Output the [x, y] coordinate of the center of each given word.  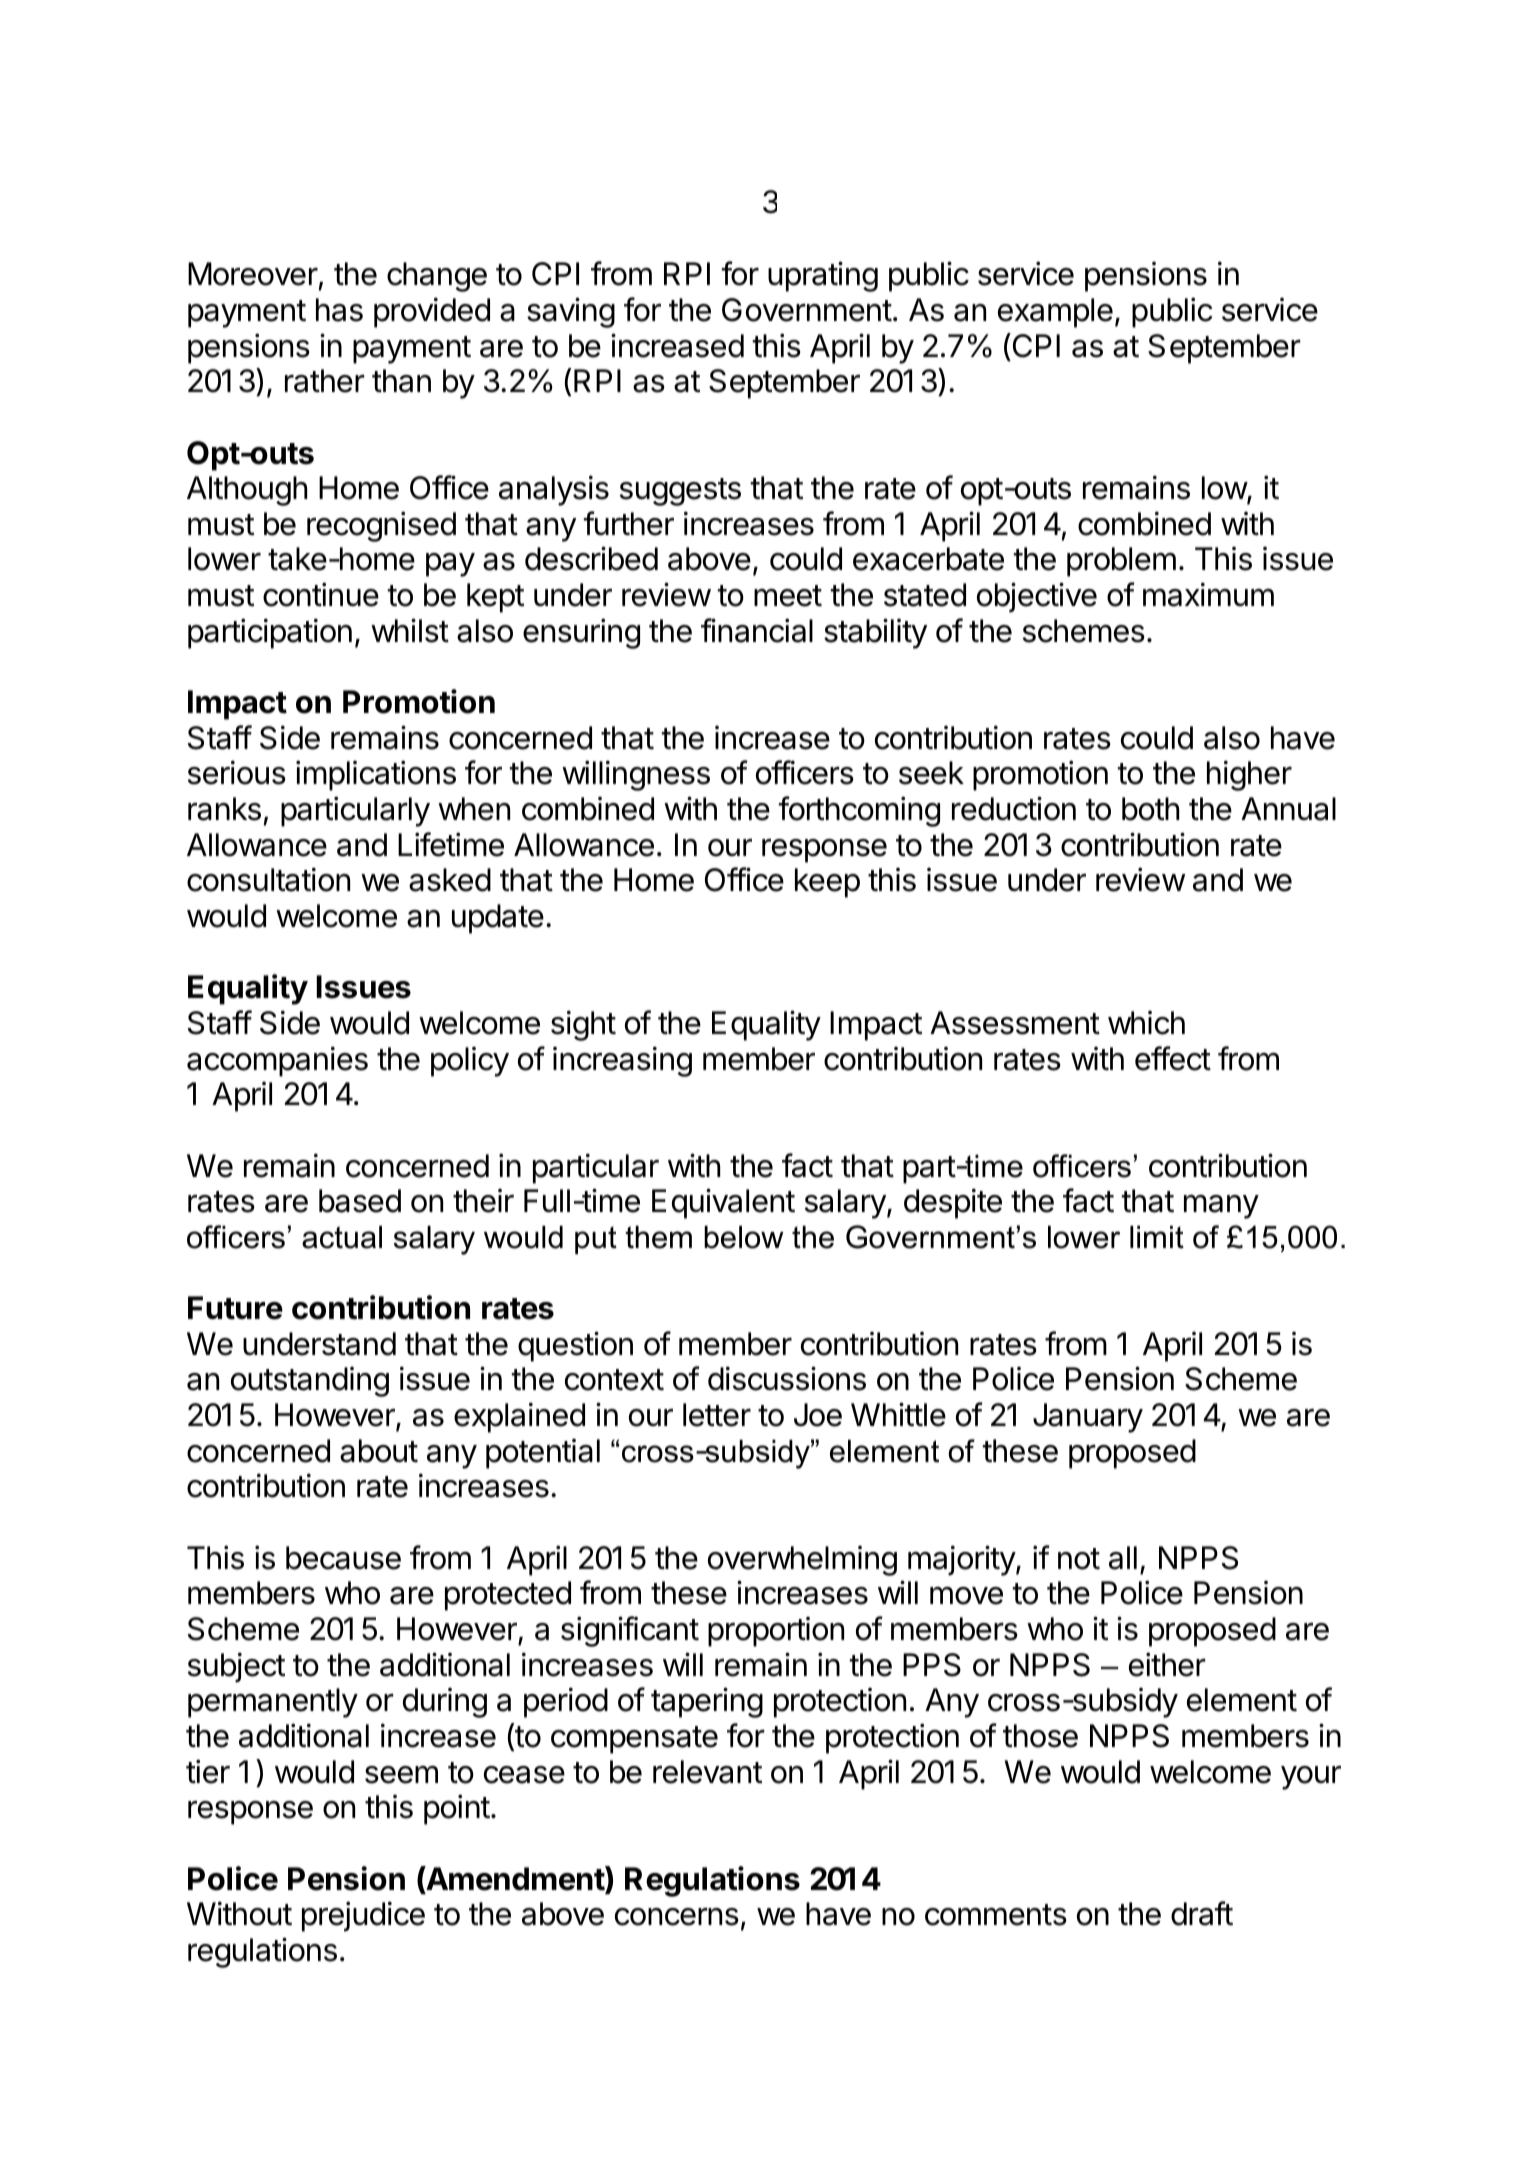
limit [1157, 1237]
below [744, 1237]
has [339, 310]
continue [321, 594]
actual [342, 1237]
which [1146, 1023]
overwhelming [802, 1561]
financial [757, 630]
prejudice [363, 1916]
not [1079, 1559]
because [343, 1558]
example [1055, 313]
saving [571, 312]
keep [827, 883]
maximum [1208, 594]
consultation [268, 879]
